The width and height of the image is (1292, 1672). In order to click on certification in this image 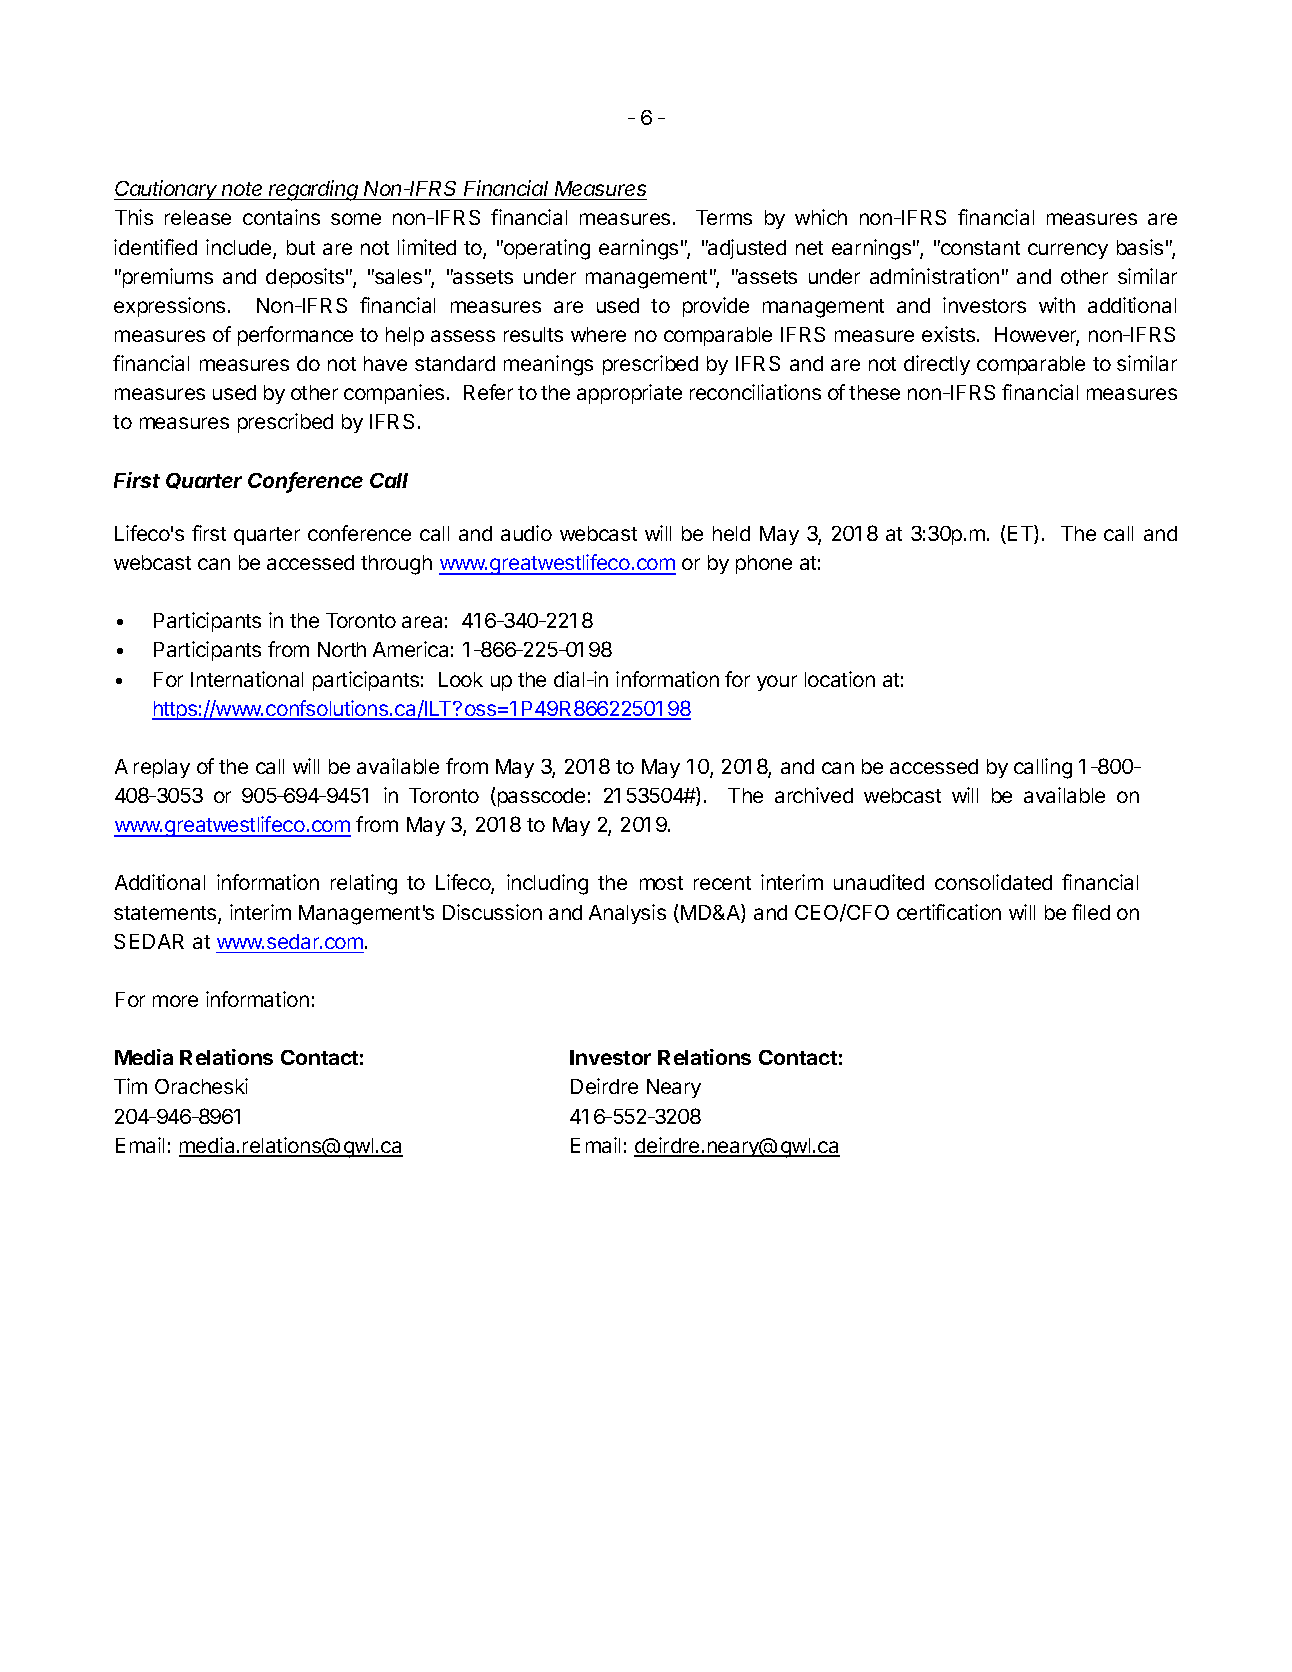, I will do `click(949, 912)`.
